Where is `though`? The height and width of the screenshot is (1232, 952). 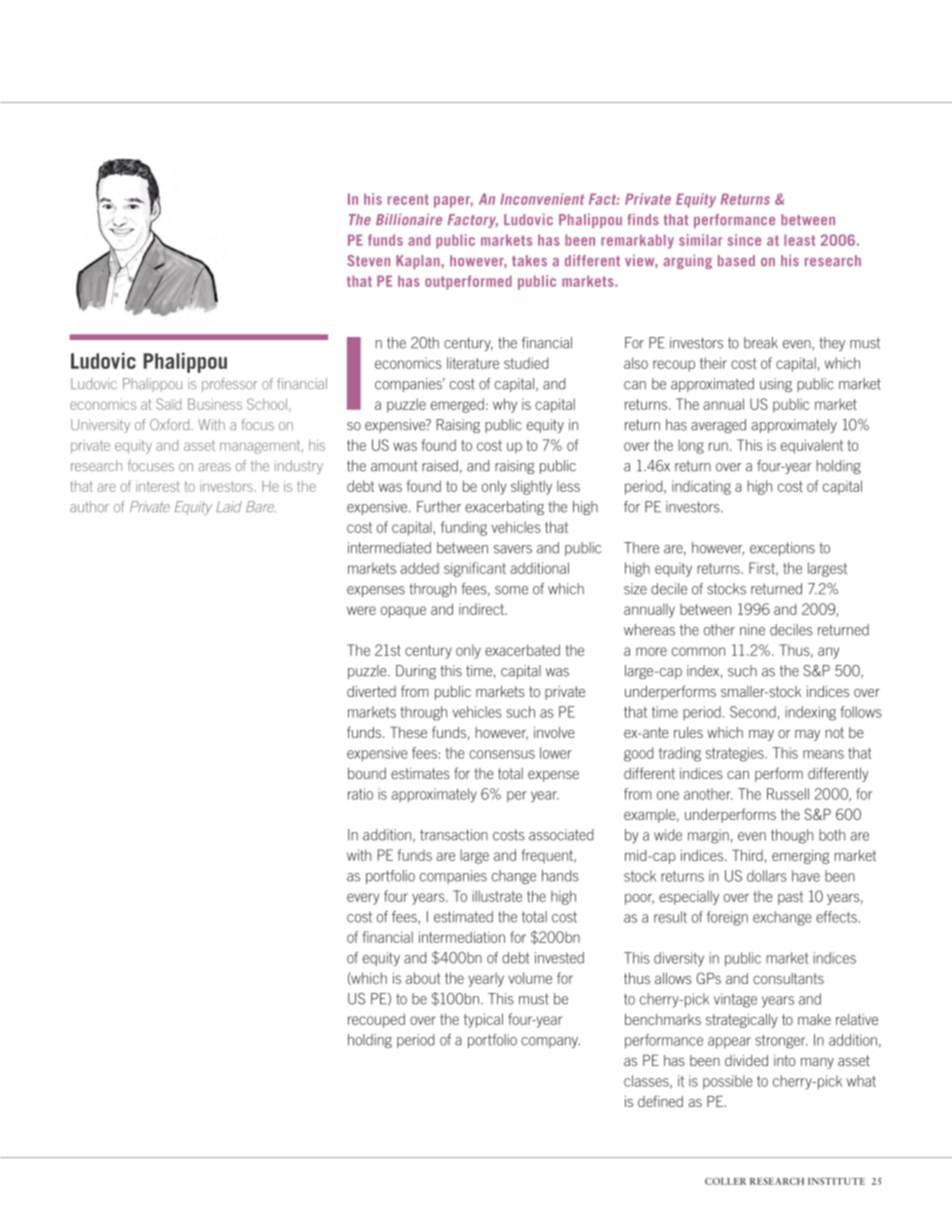 though is located at coordinates (792, 836).
